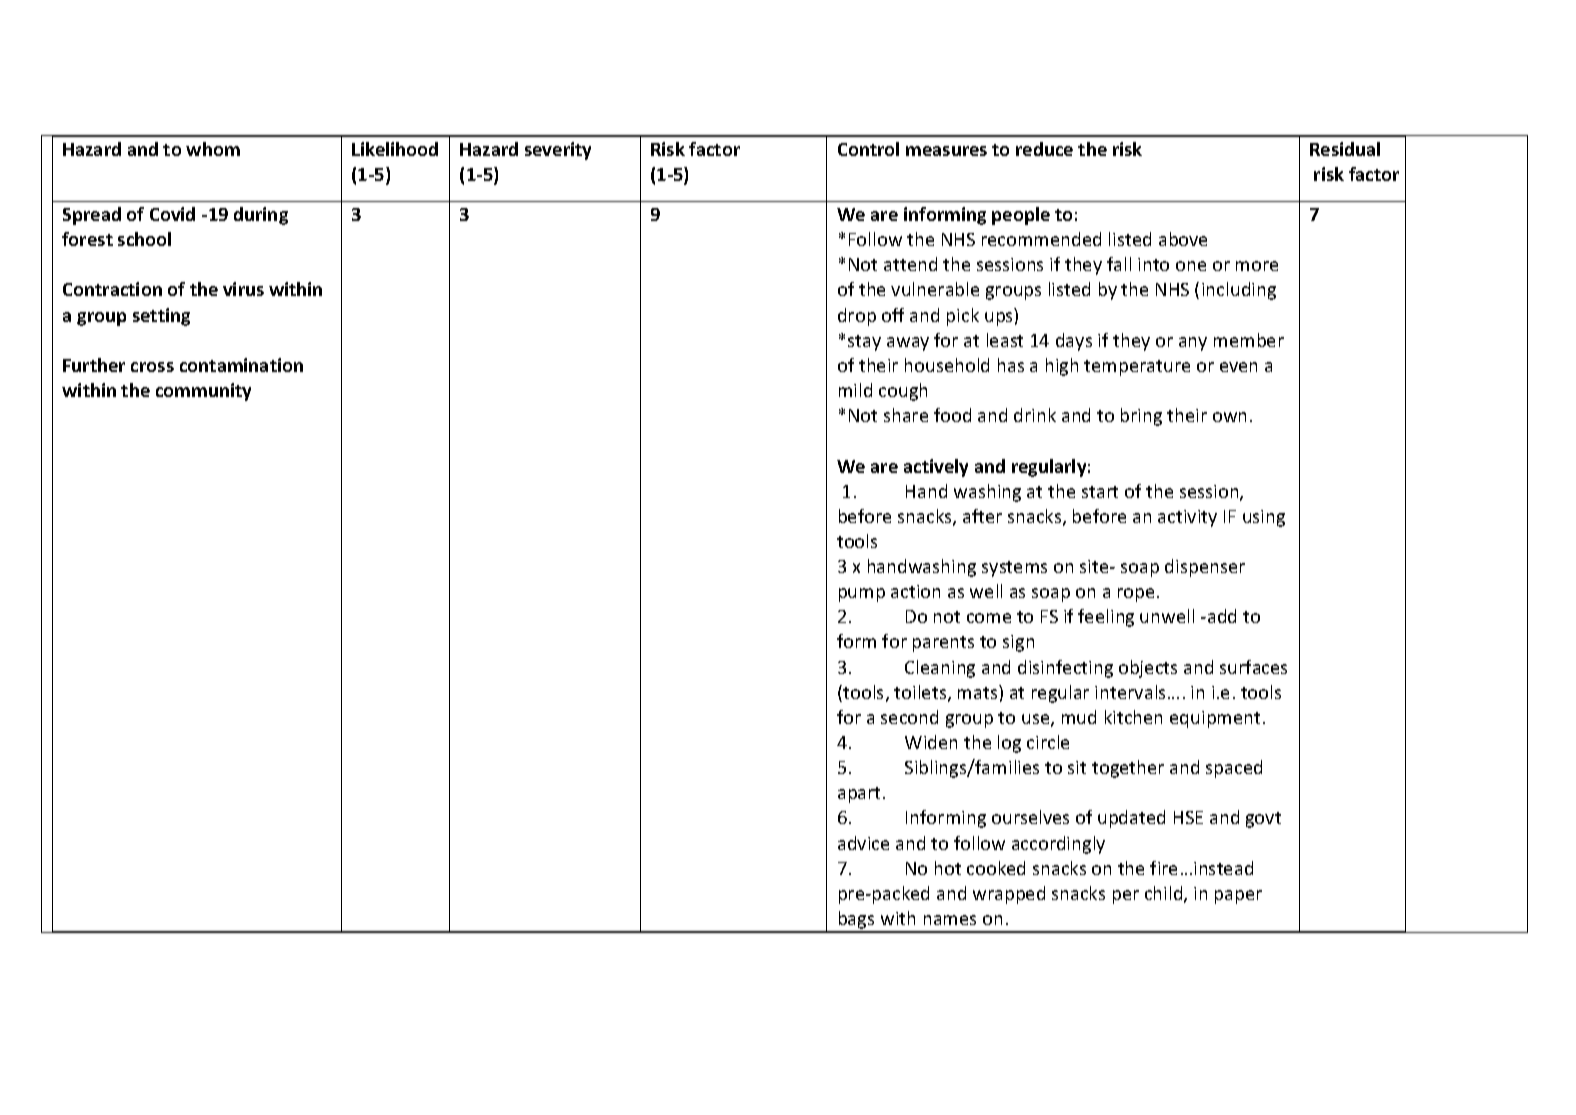 The width and height of the image is (1576, 1115). What do you see at coordinates (213, 149) in the image?
I see `whom` at bounding box center [213, 149].
